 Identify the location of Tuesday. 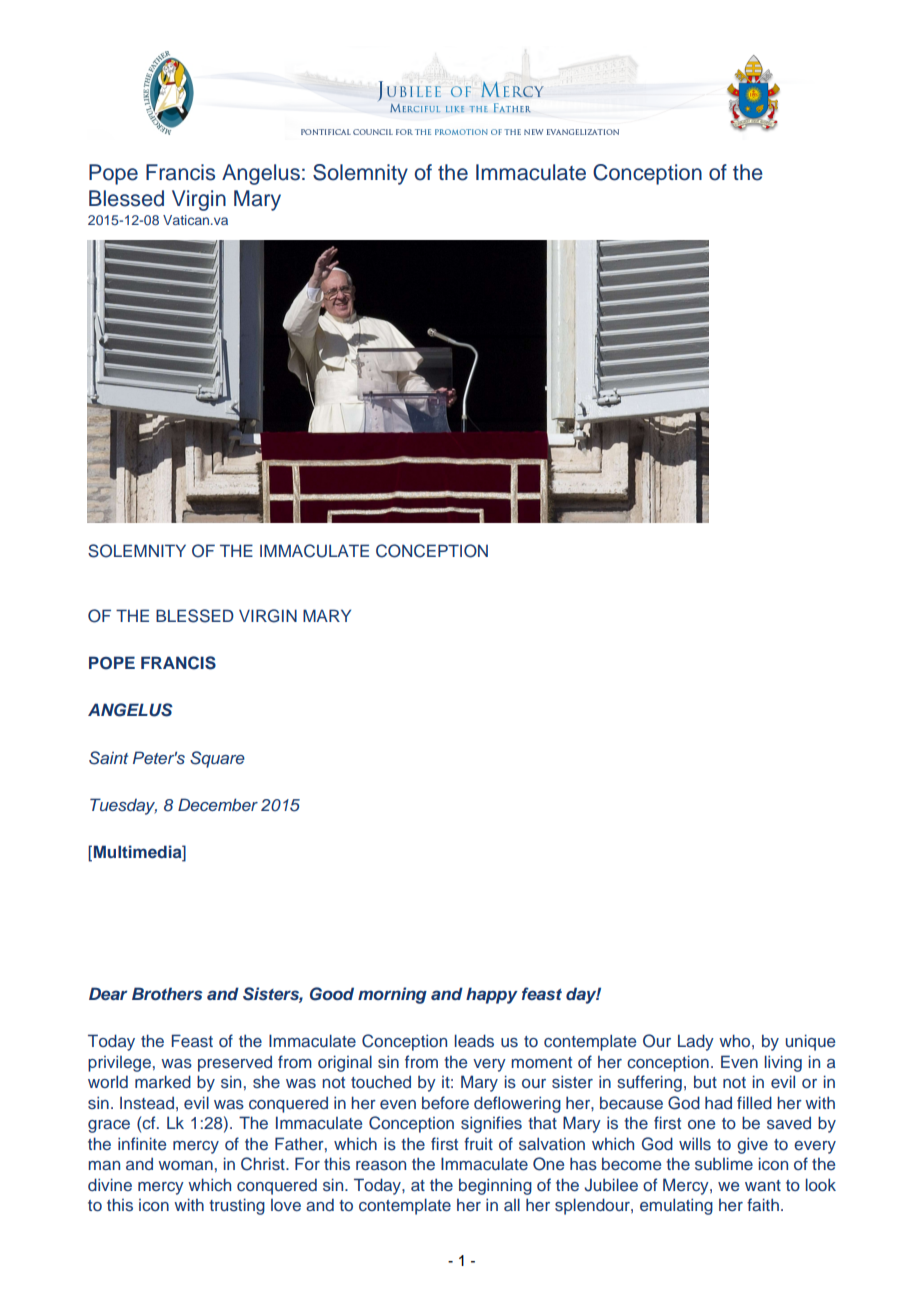
(123, 806).
